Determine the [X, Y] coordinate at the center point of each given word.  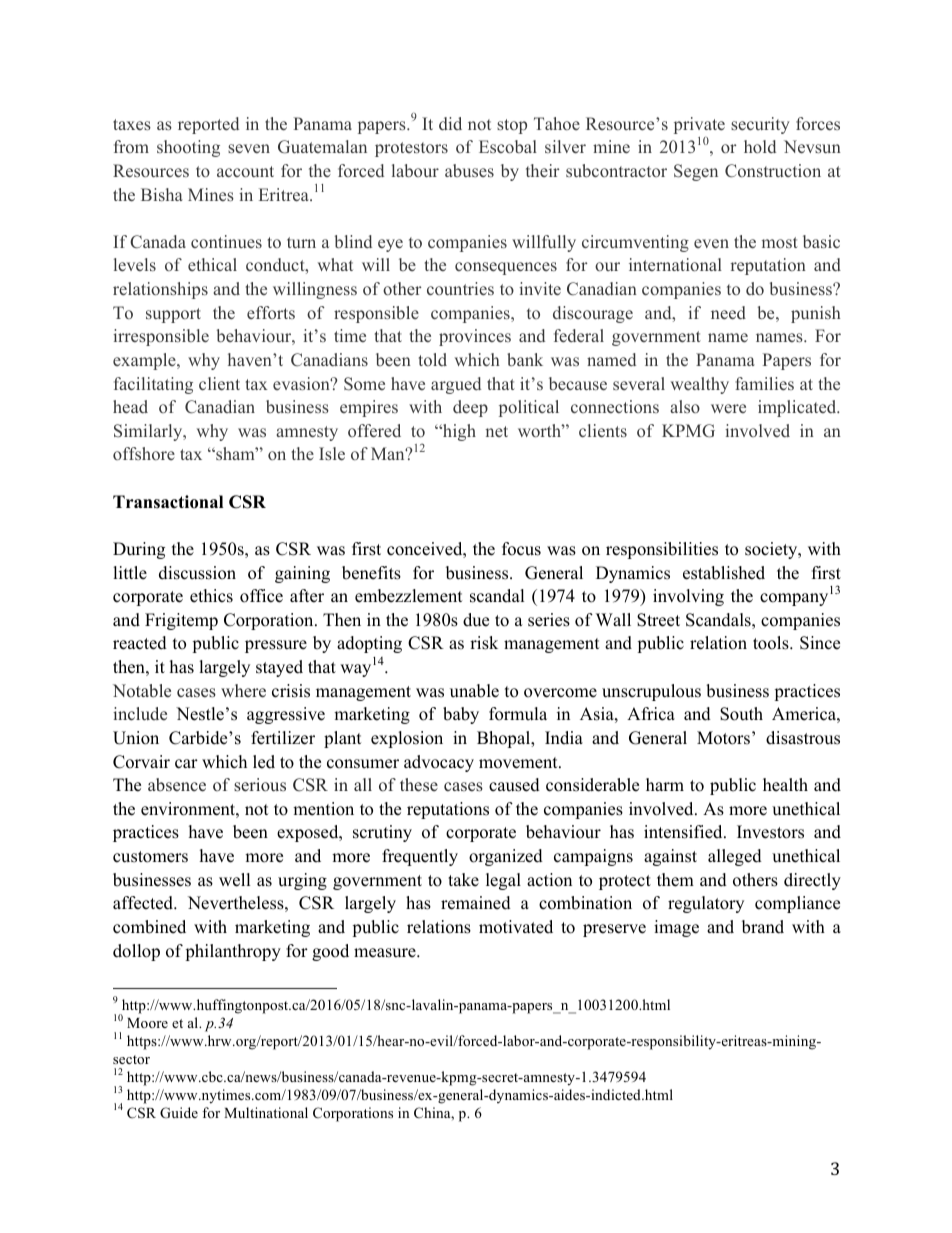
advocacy [439, 763]
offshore [144, 453]
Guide [179, 1113]
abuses [469, 170]
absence [177, 785]
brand [763, 927]
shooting [188, 148]
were [728, 408]
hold [760, 146]
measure [386, 953]
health [785, 785]
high [458, 432]
